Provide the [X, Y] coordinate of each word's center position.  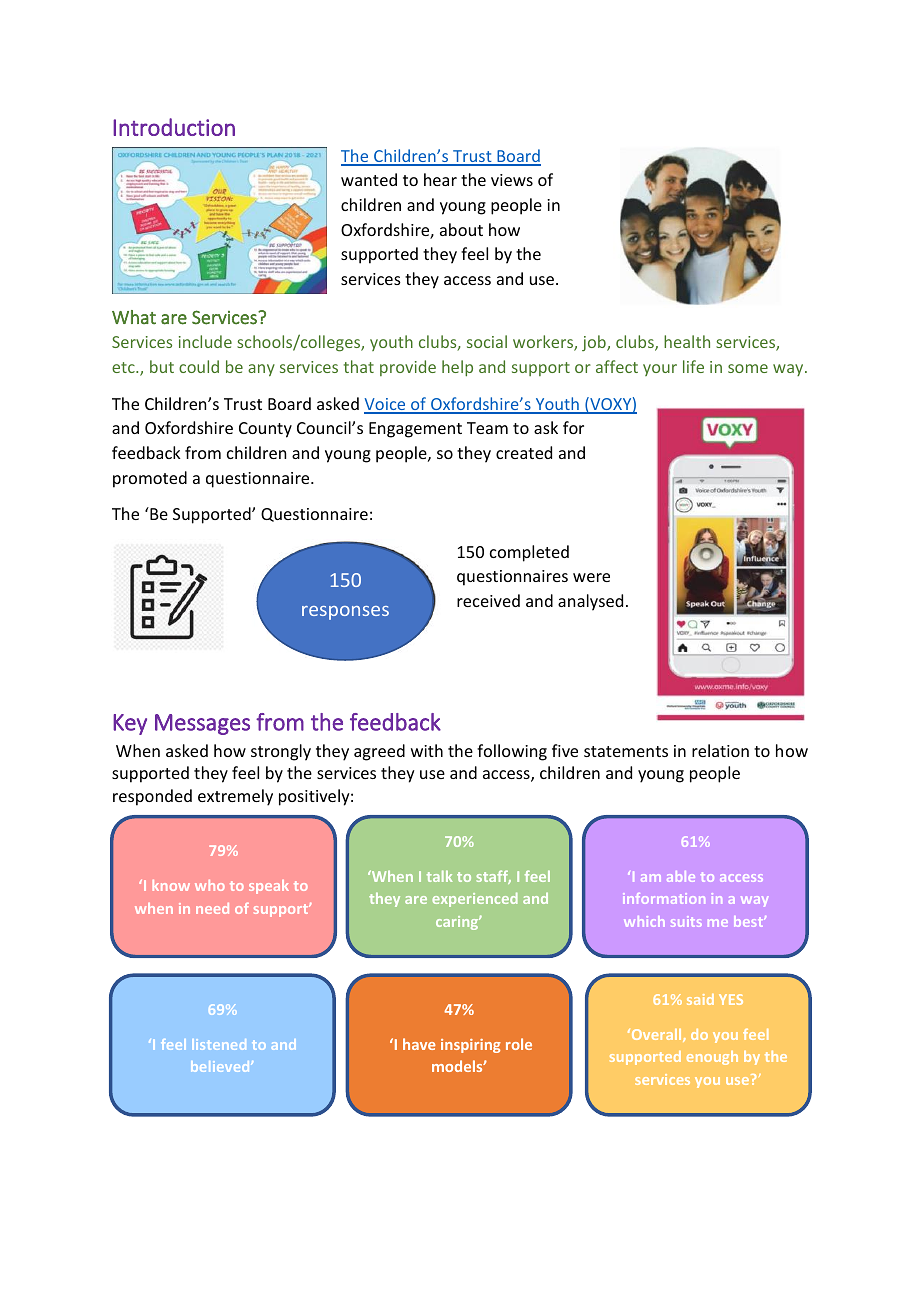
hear [440, 179]
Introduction [174, 127]
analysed [590, 602]
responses [345, 613]
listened [219, 1044]
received [488, 600]
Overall [656, 1035]
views [512, 180]
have [419, 1044]
